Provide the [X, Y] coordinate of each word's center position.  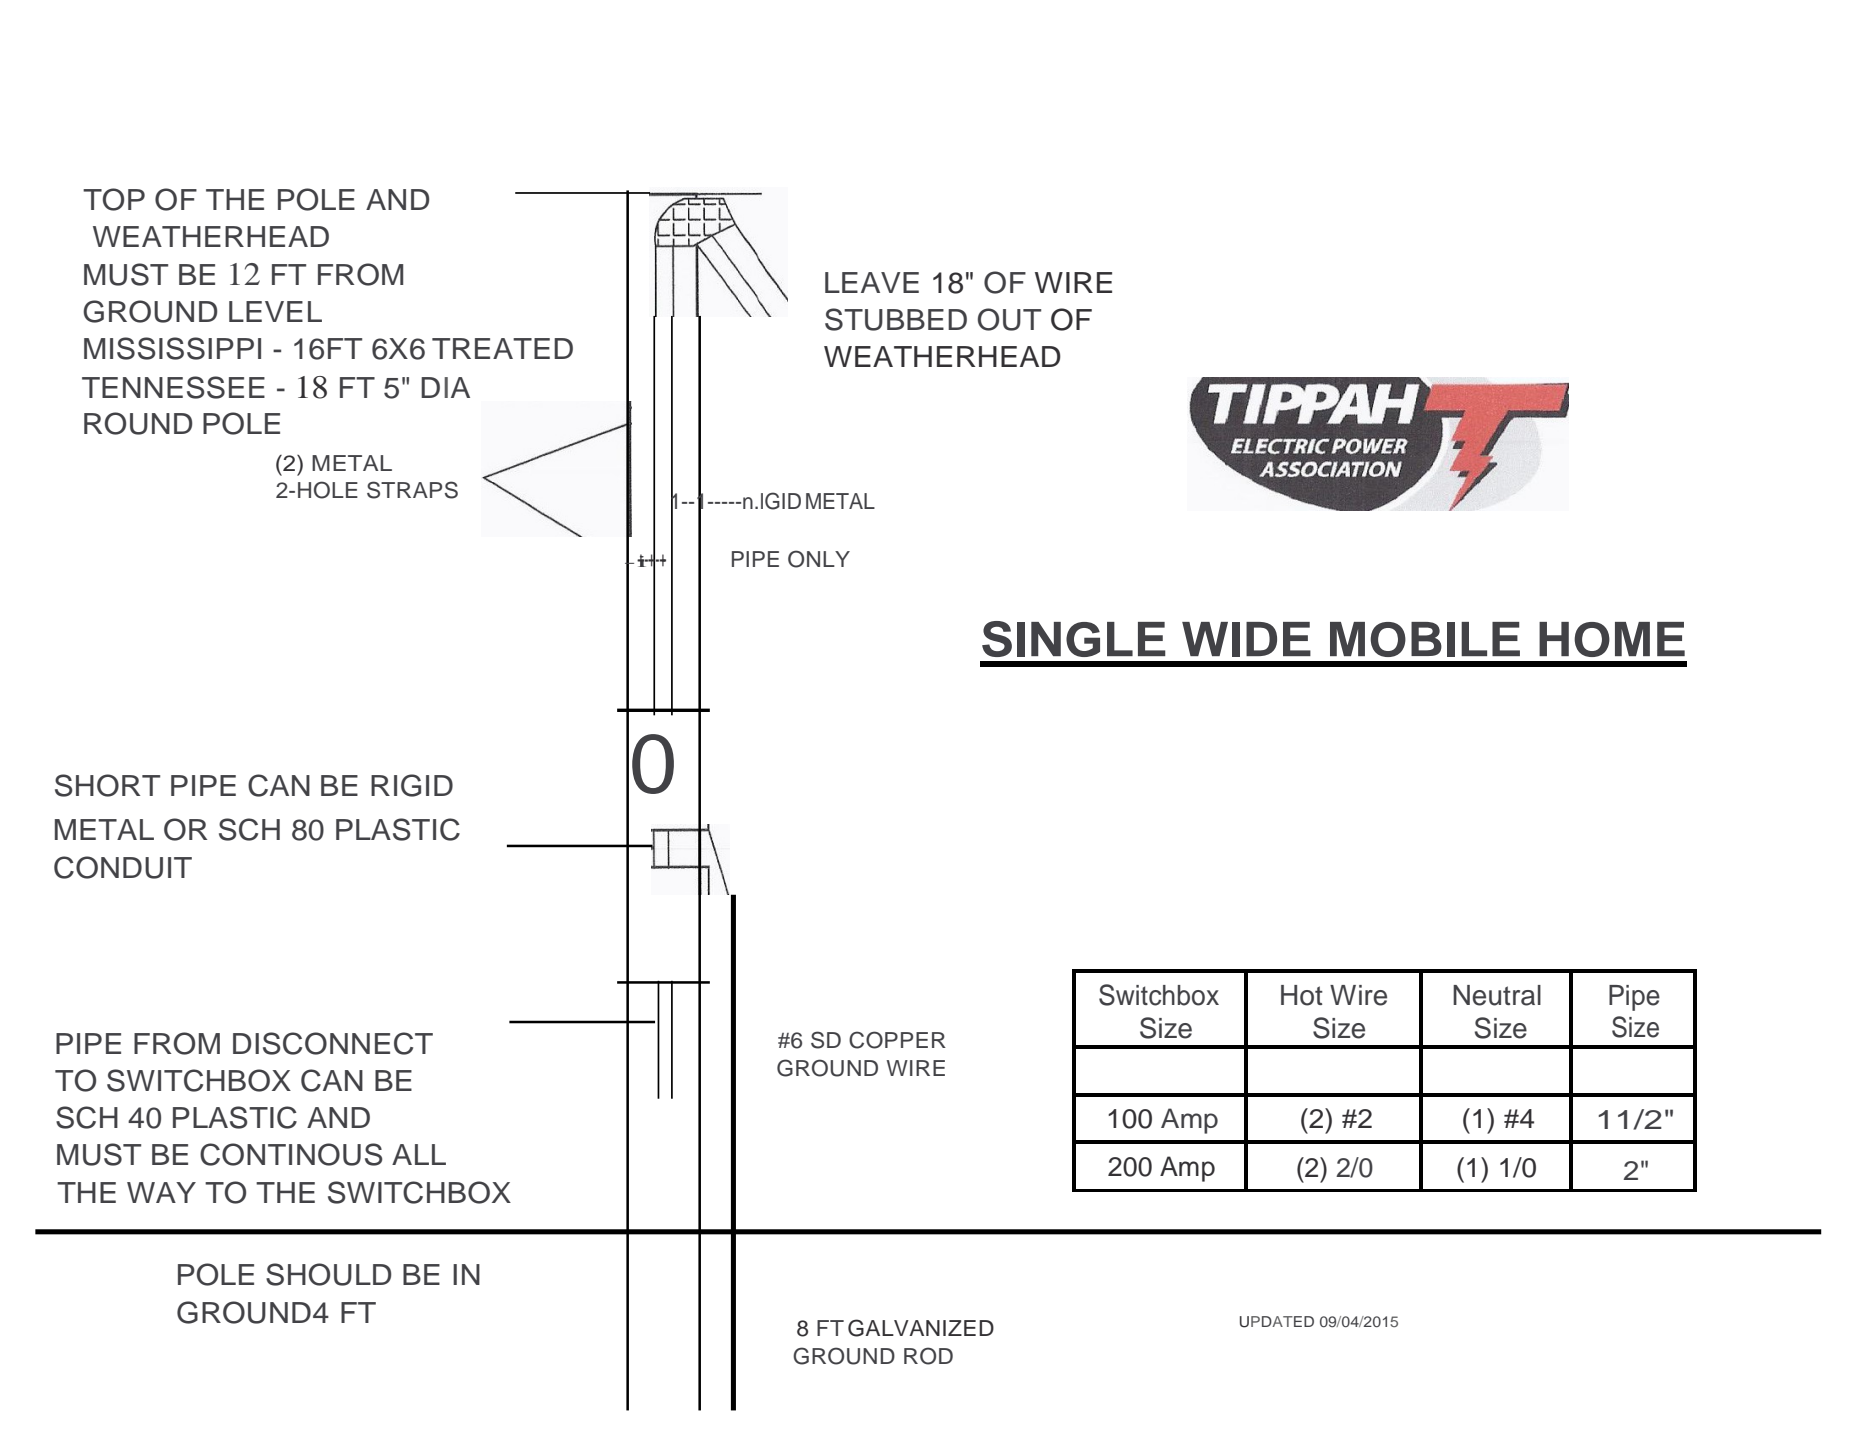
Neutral [1497, 995]
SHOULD [329, 1274]
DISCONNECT [333, 1043]
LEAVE [872, 282]
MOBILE [1425, 639]
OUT [1009, 319]
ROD [928, 1356]
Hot [1302, 995]
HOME [1612, 639]
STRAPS [412, 490]
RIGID [412, 785]
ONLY [819, 559]
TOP [114, 199]
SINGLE [1074, 639]
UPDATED [1277, 1322]
